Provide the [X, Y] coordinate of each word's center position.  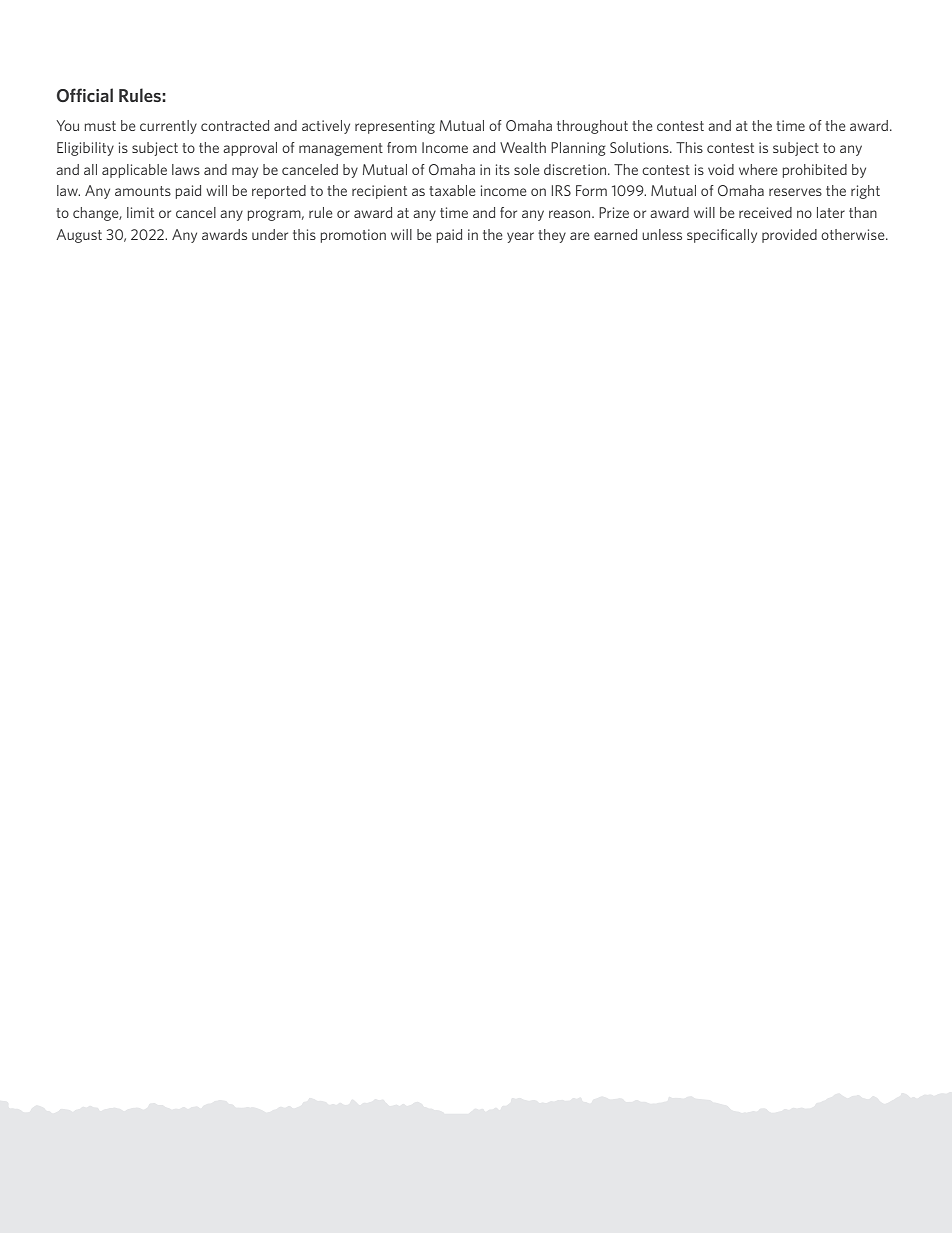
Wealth [523, 147]
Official [85, 95]
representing [395, 127]
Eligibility [85, 149]
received [765, 212]
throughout [592, 127]
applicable [134, 171]
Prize [614, 212]
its [503, 169]
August [79, 236]
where [758, 169]
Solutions [640, 147]
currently [168, 127]
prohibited [815, 171]
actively [326, 127]
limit [140, 212]
